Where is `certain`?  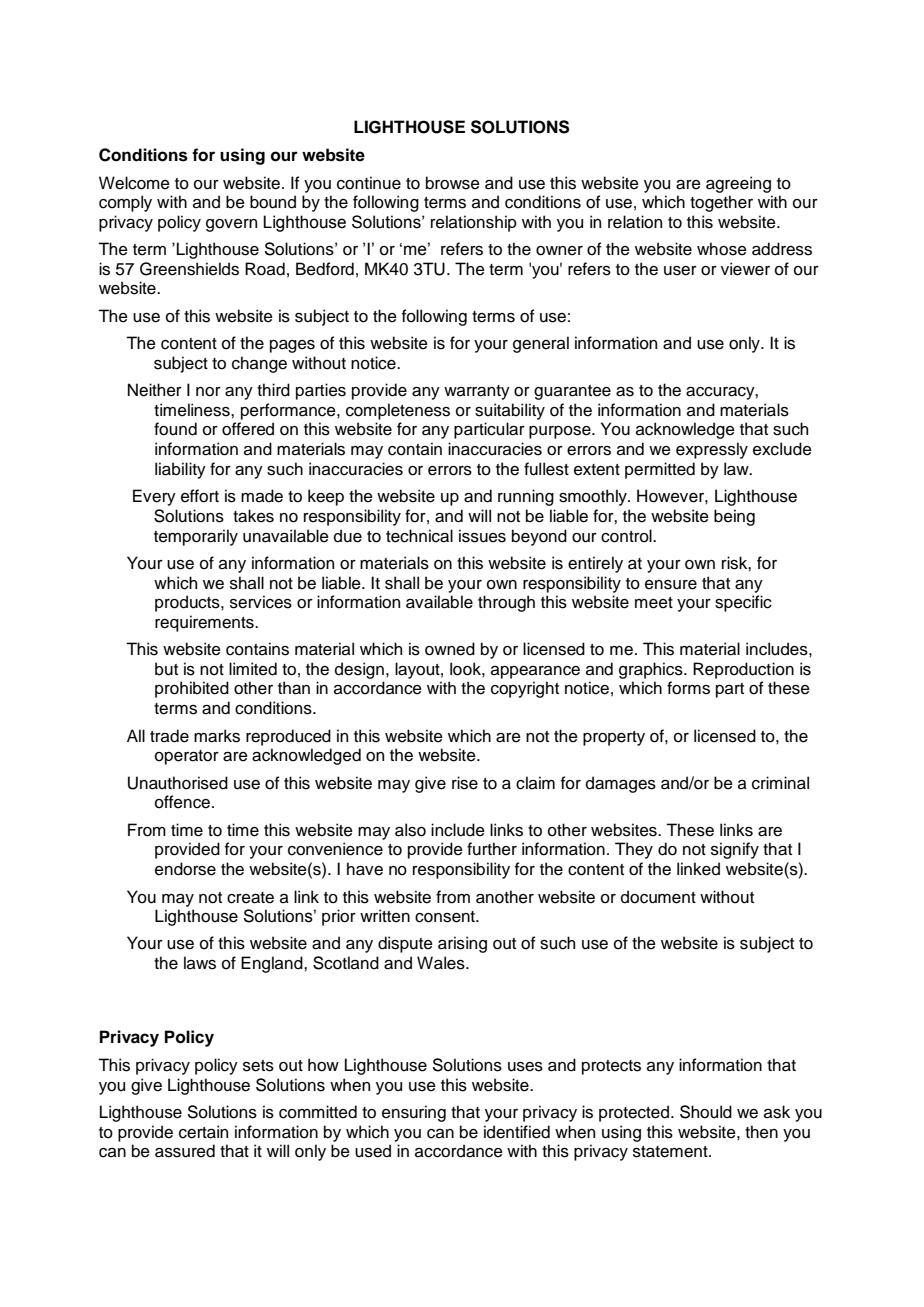 certain is located at coordinates (203, 1132).
